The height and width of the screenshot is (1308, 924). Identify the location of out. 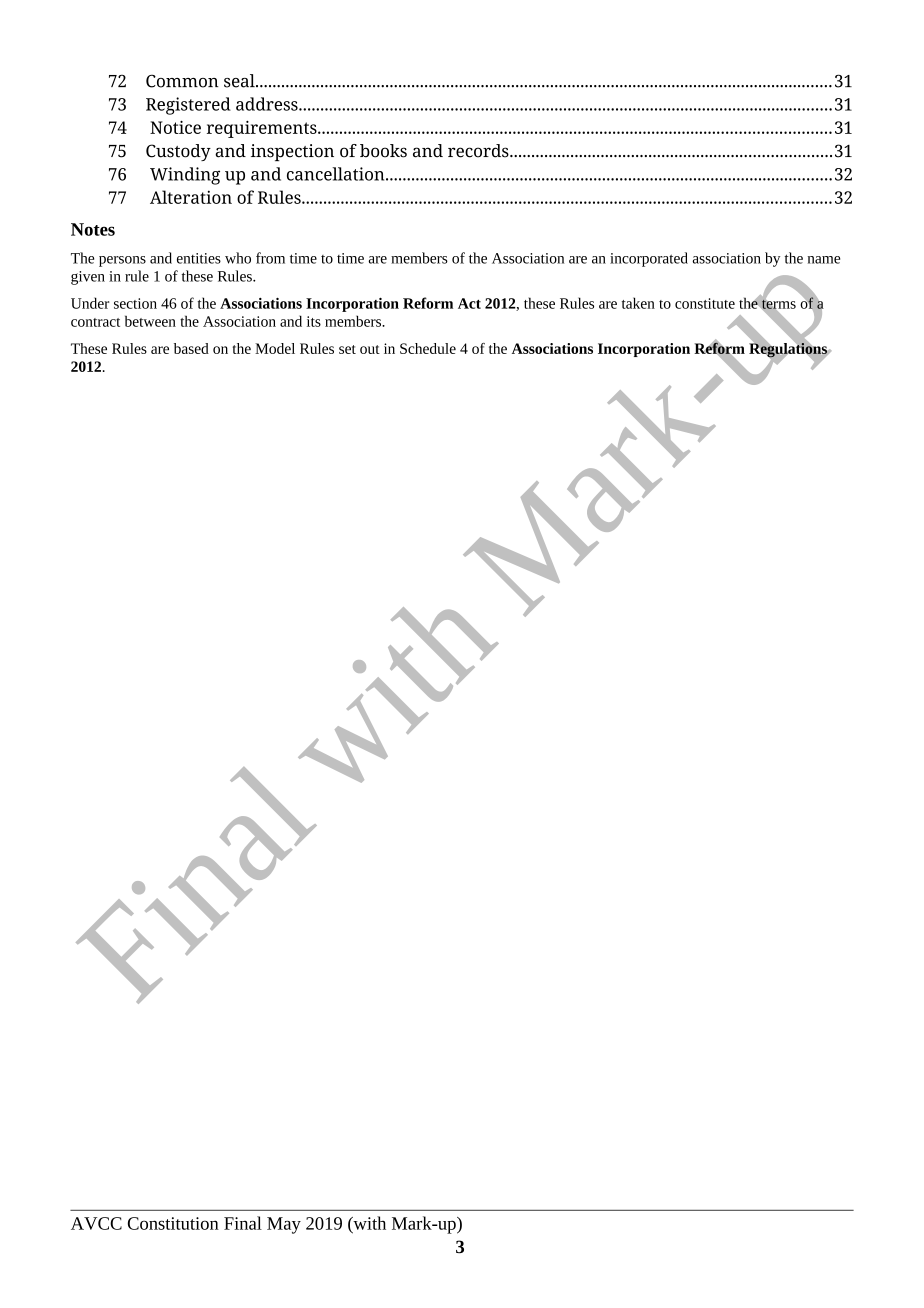
(370, 349).
